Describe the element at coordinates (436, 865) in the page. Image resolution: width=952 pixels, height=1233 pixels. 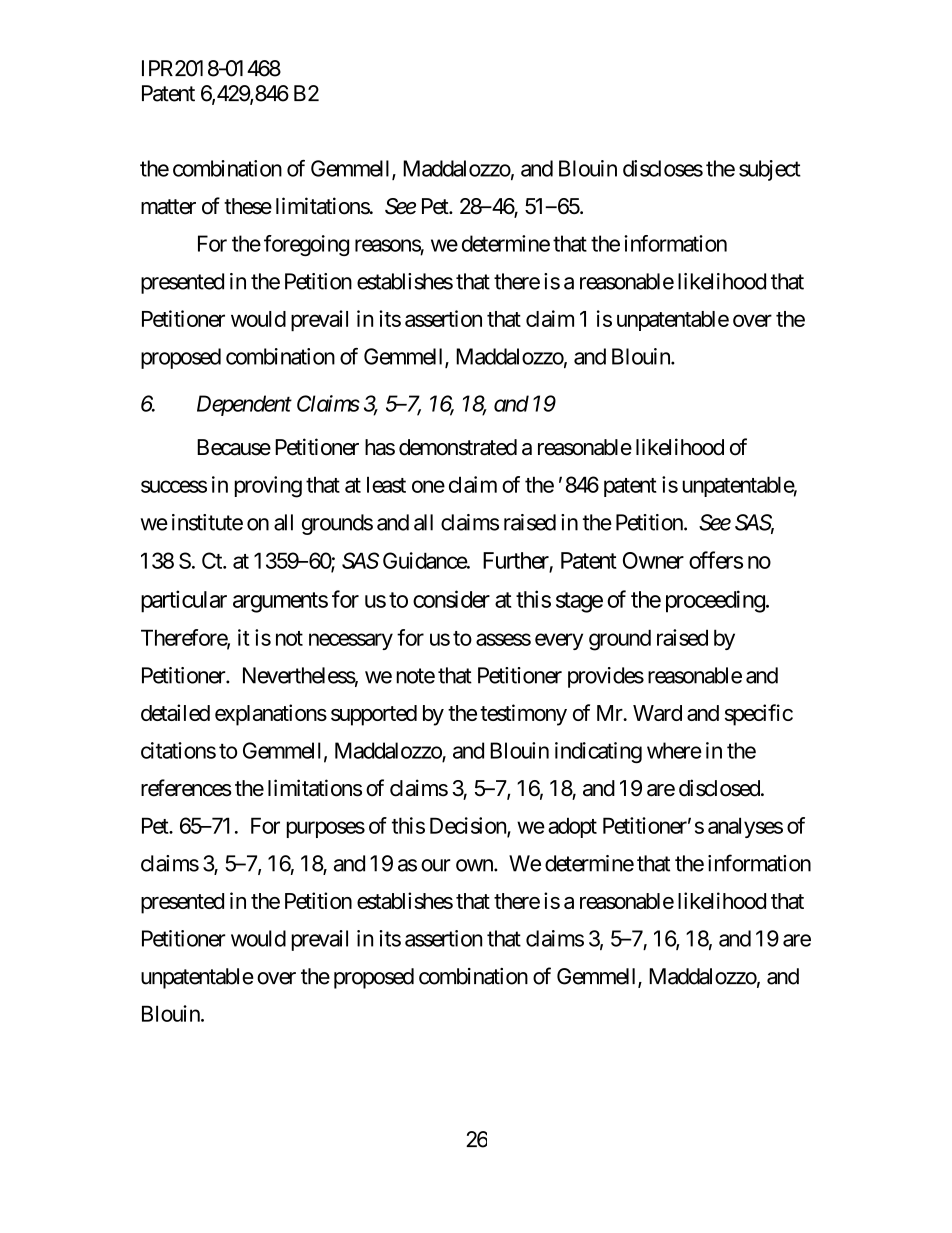
I see `our` at that location.
